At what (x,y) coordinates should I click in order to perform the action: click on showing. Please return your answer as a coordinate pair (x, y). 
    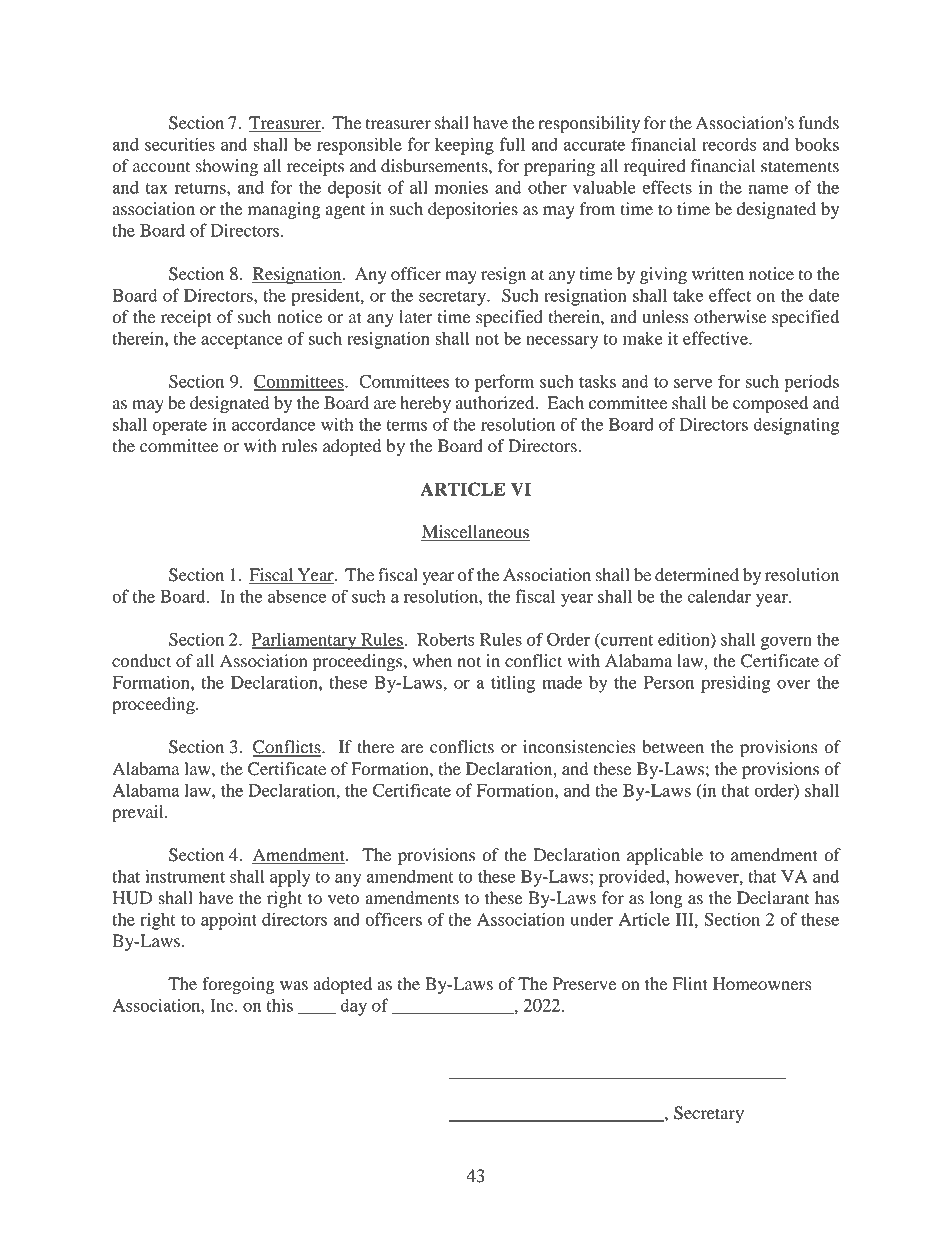
    Looking at the image, I should click on (227, 167).
